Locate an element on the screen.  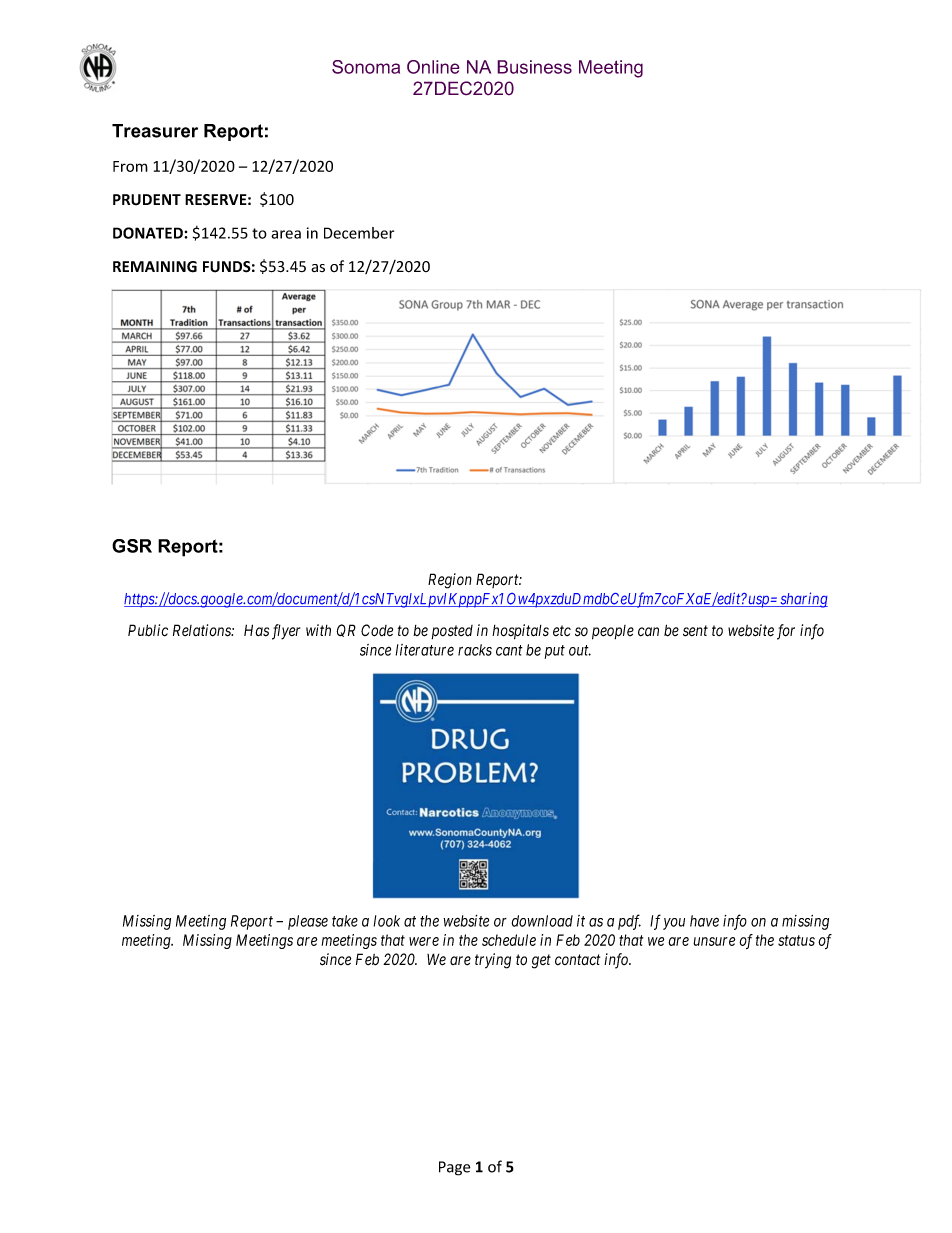
Business is located at coordinates (534, 67).
